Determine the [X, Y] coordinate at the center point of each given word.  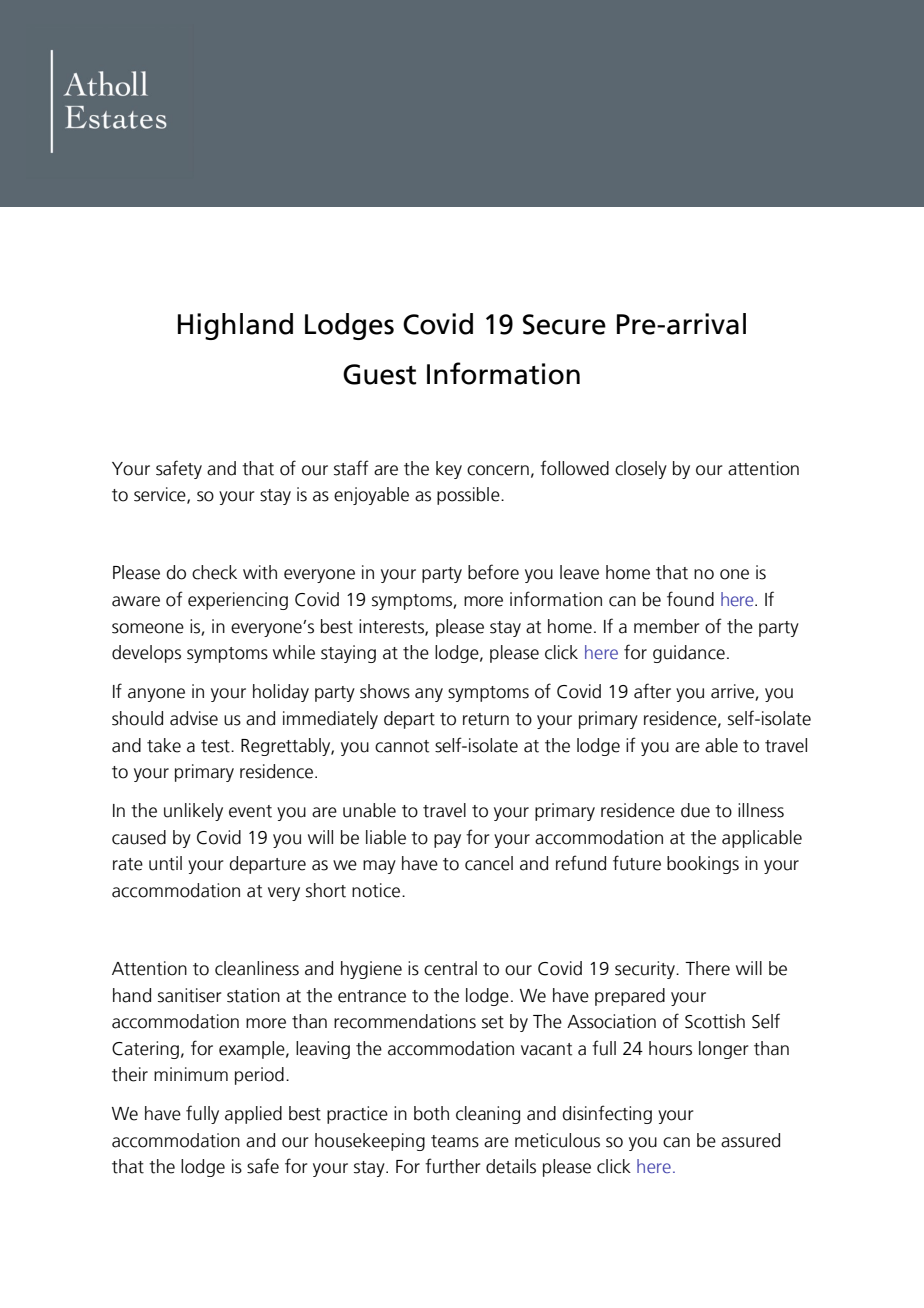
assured [750, 1140]
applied [253, 1115]
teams [455, 1141]
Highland [235, 326]
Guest [379, 374]
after [652, 691]
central [450, 968]
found [690, 599]
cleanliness [257, 968]
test [216, 746]
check [214, 572]
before [493, 572]
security [646, 970]
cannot [402, 746]
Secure [564, 324]
